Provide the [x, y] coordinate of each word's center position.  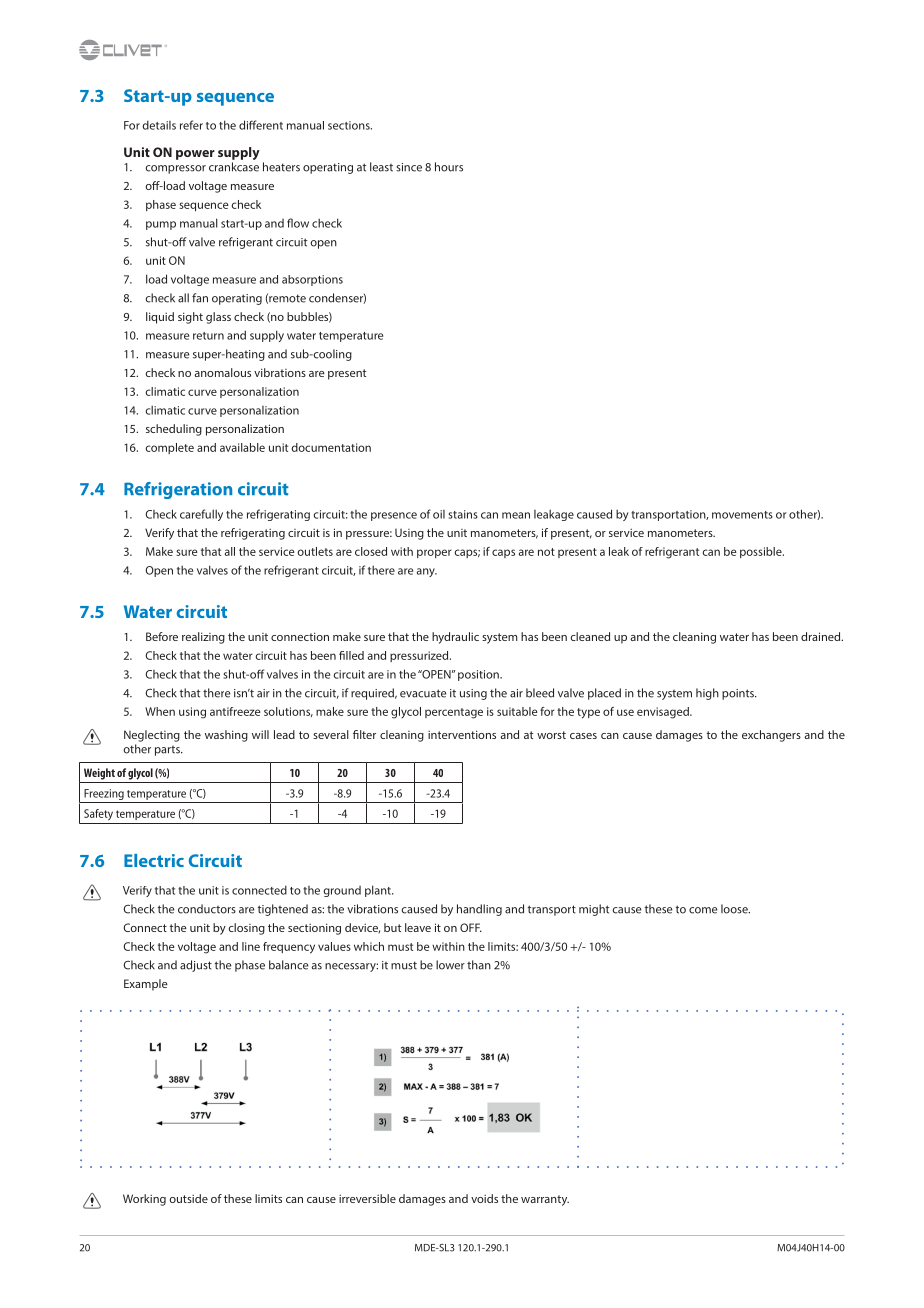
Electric [154, 860]
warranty [545, 1200]
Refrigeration [178, 490]
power [195, 155]
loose [735, 909]
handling [479, 910]
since [409, 167]
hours [449, 167]
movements [742, 515]
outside [189, 1198]
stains [463, 514]
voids [484, 1198]
